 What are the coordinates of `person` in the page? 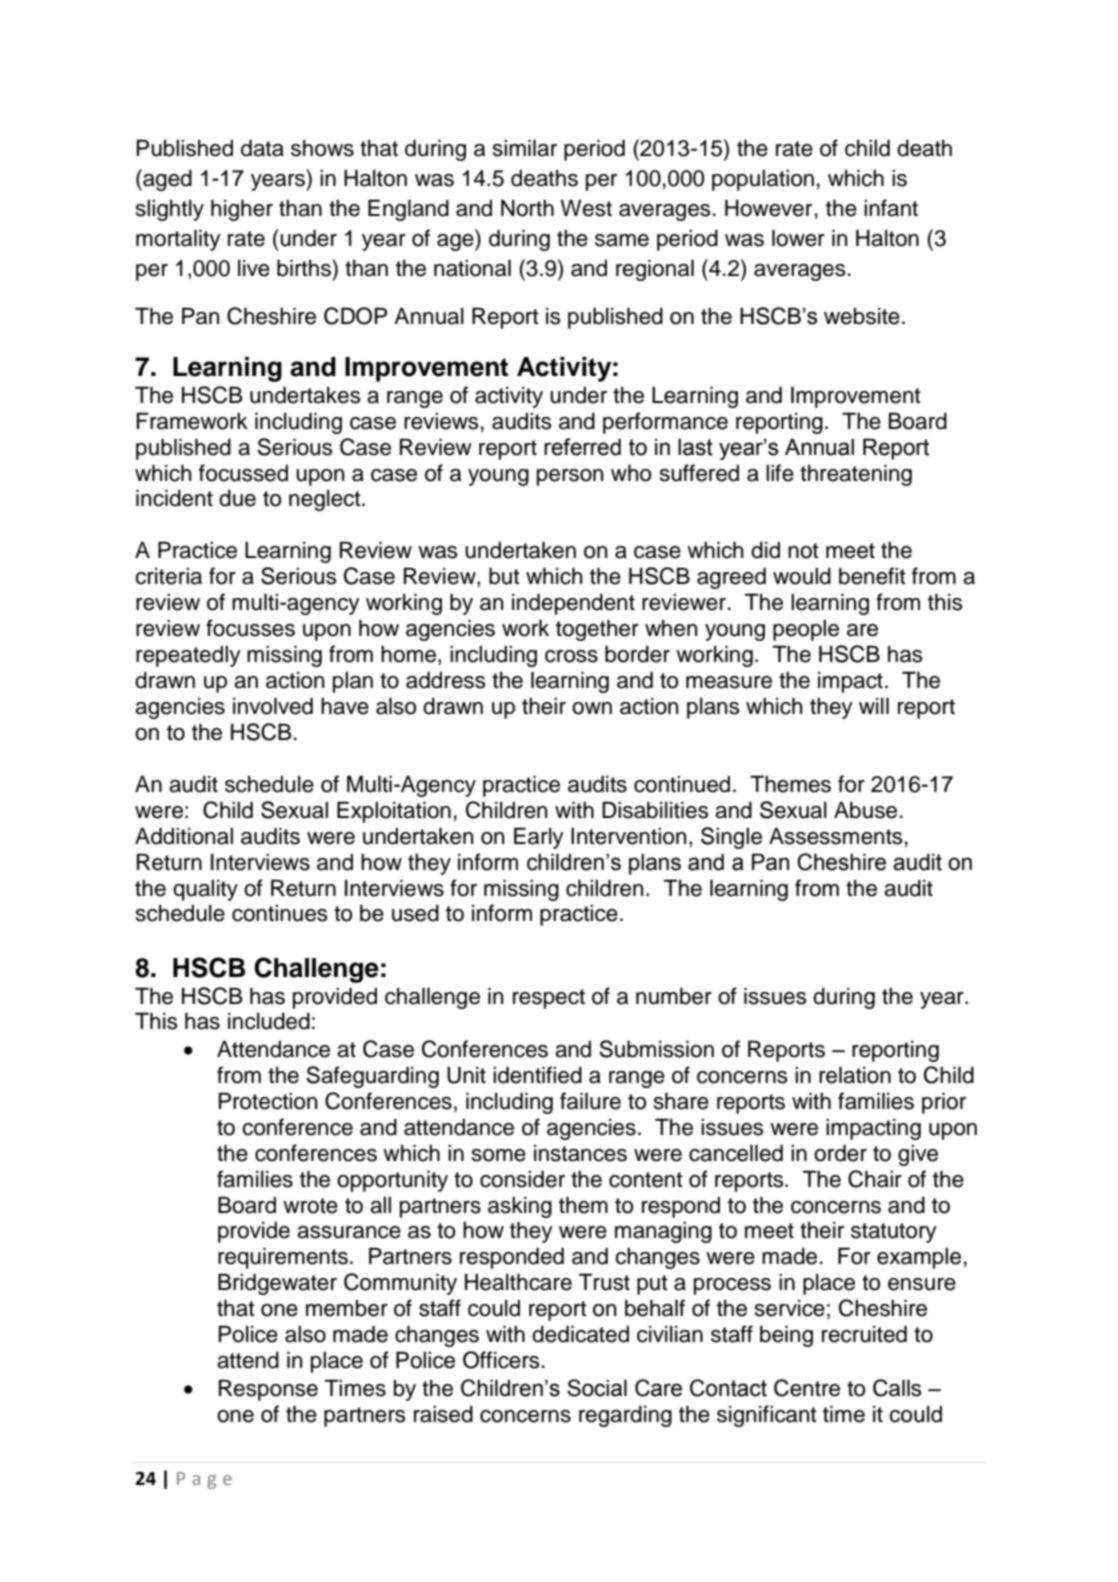 It's located at (570, 477).
